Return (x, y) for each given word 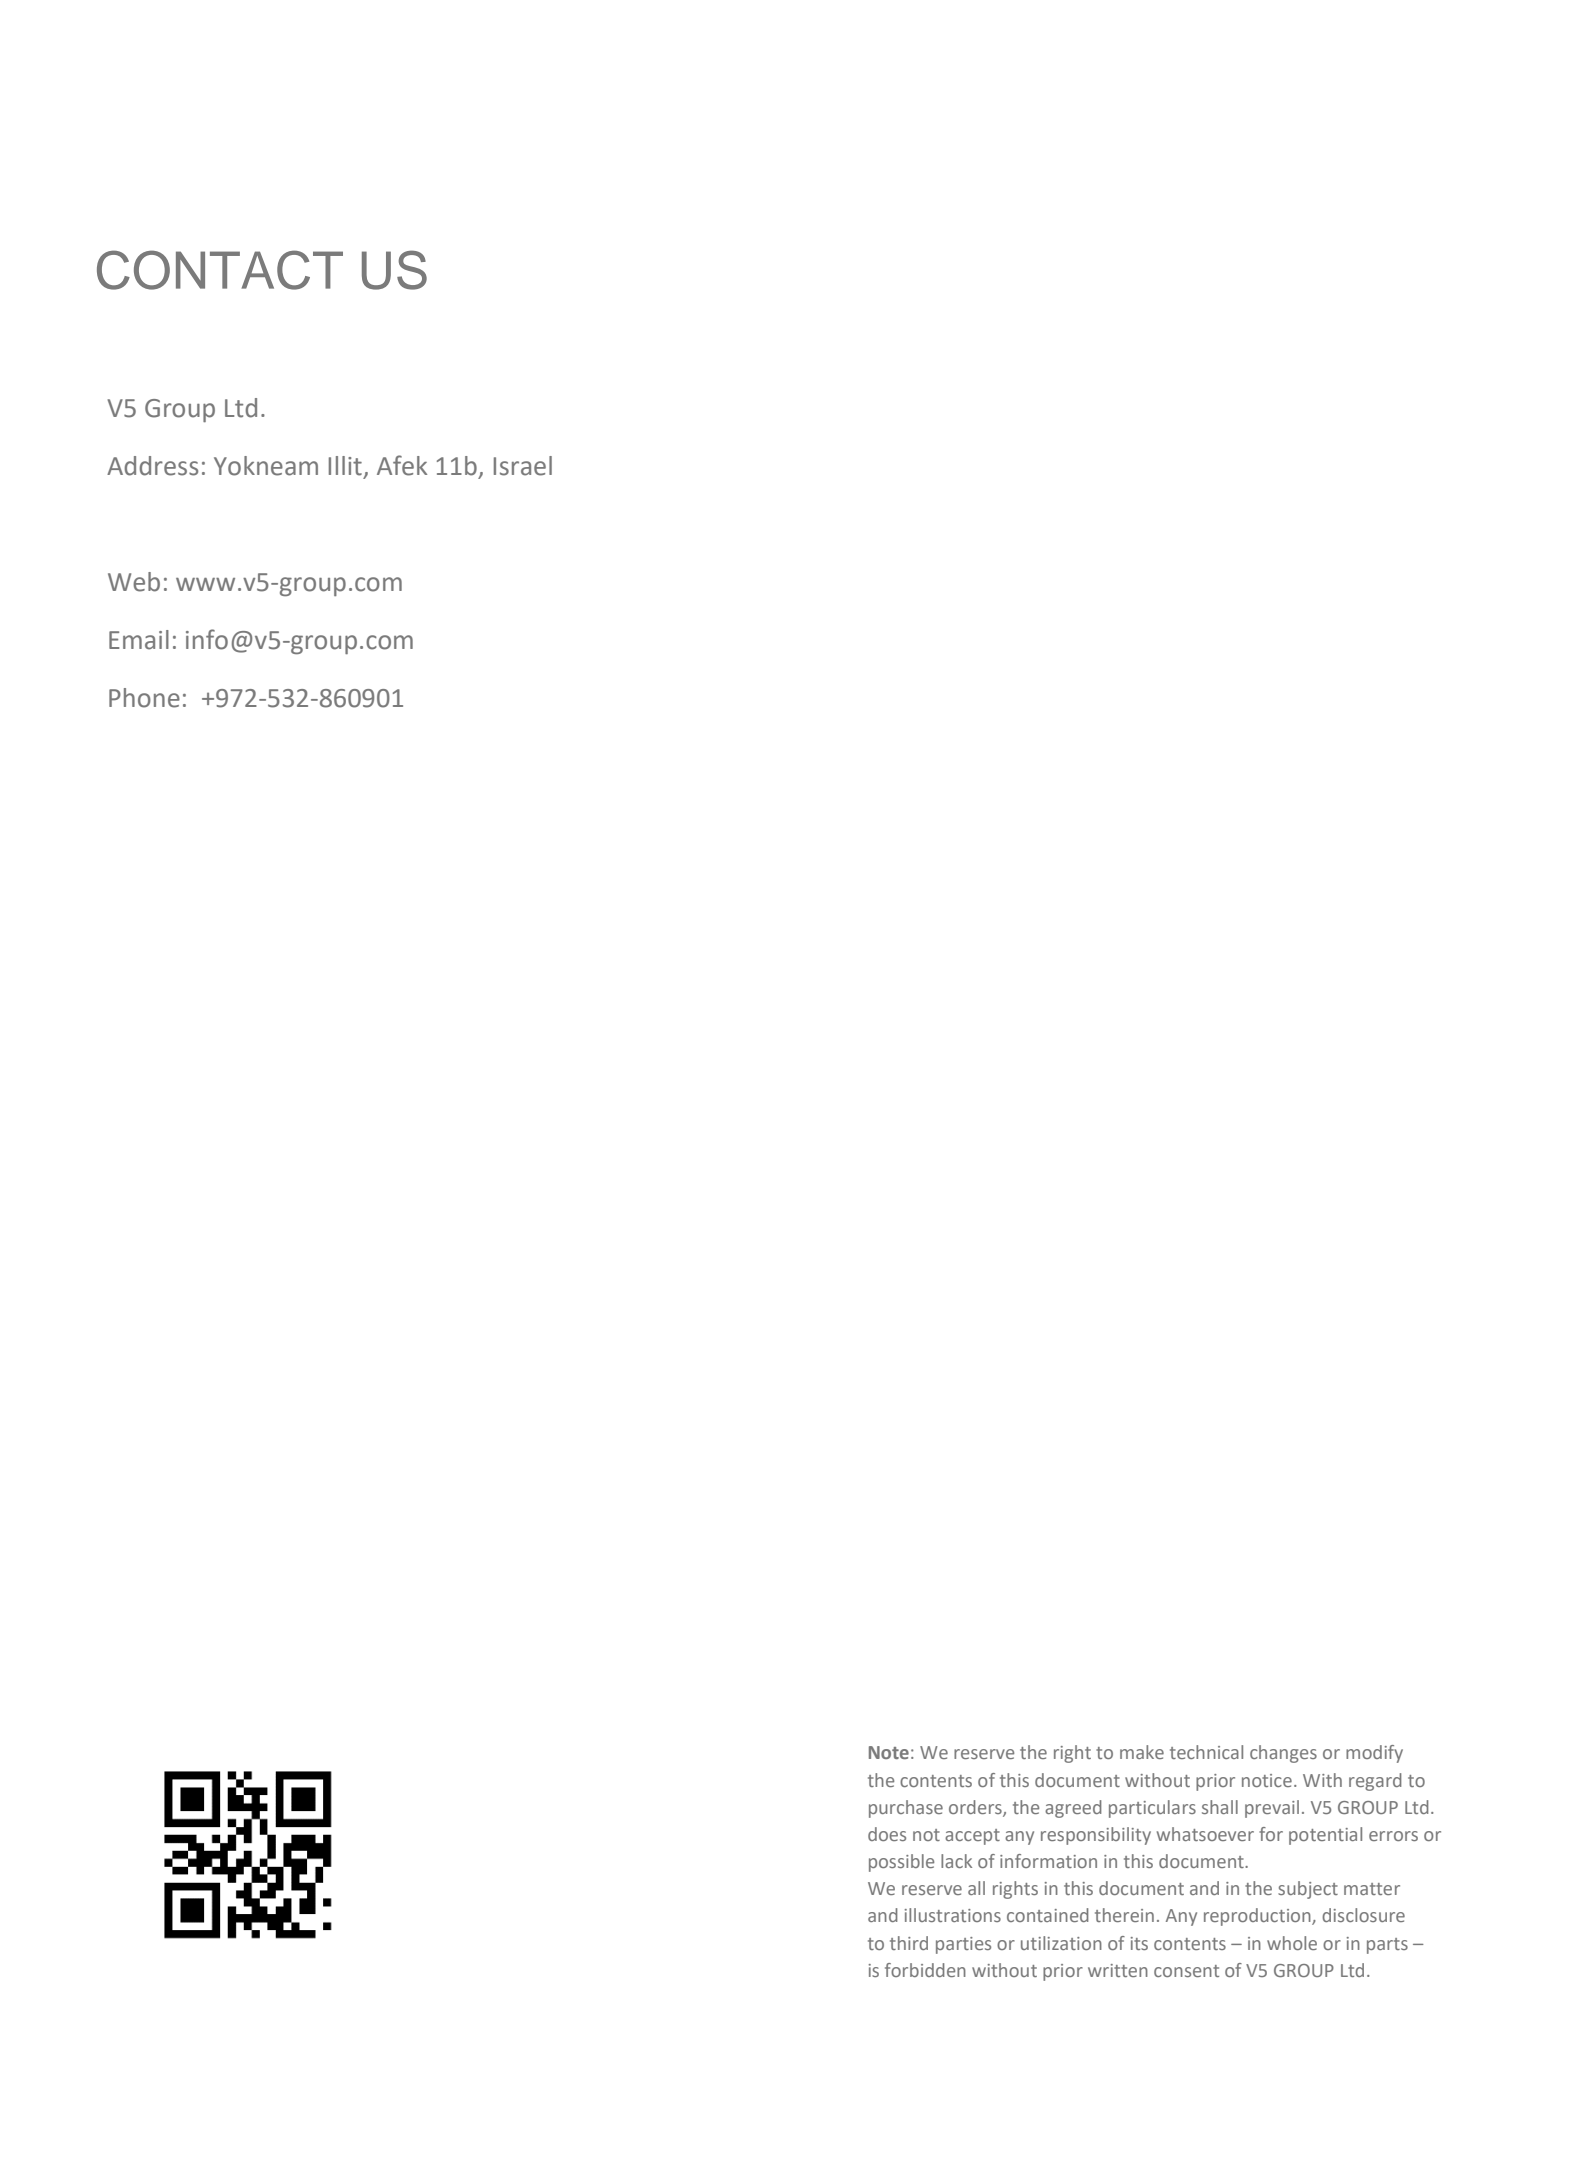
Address (152, 466)
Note (889, 1752)
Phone (144, 698)
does (887, 1834)
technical (1206, 1752)
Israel (523, 466)
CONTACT (220, 270)
